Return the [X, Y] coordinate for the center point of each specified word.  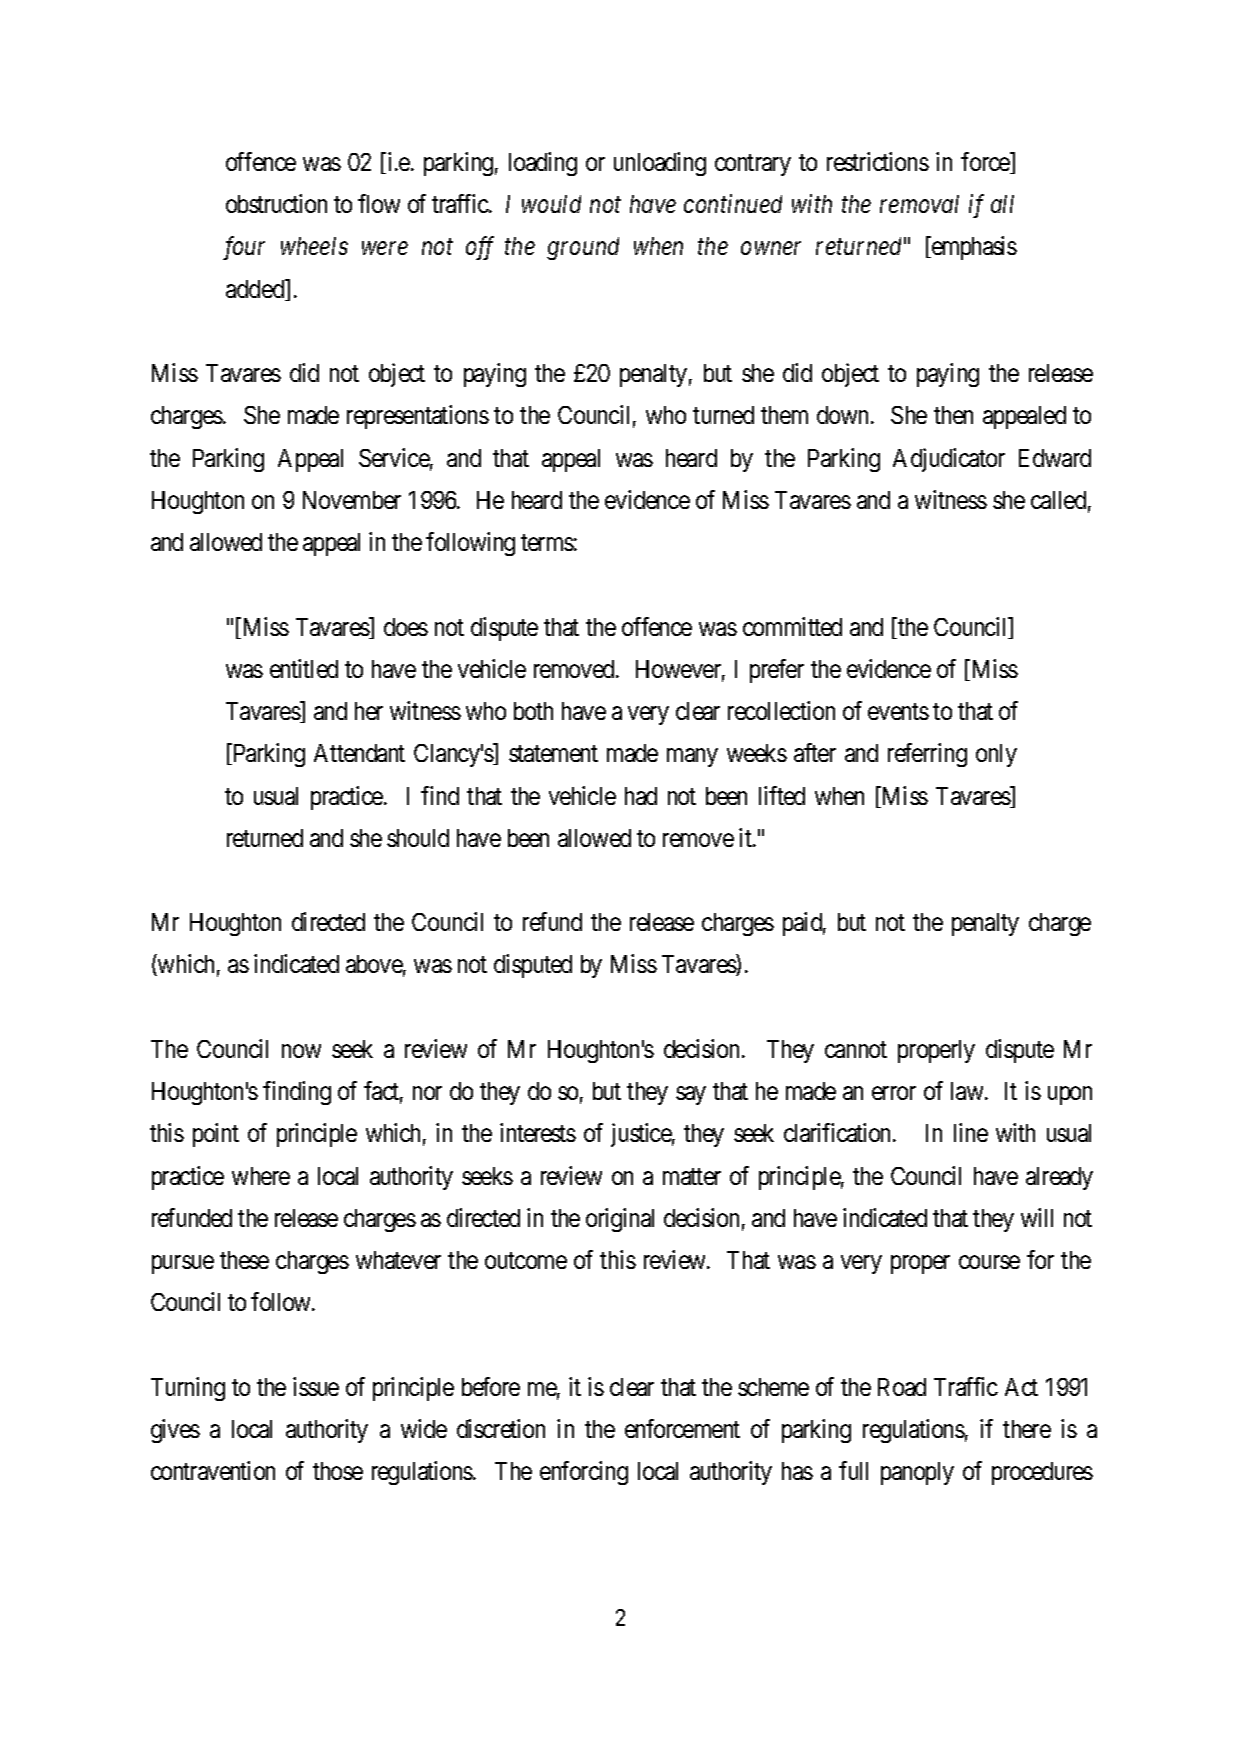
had [641, 796]
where [261, 1176]
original [620, 1220]
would [551, 204]
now [301, 1051]
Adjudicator [949, 460]
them [784, 415]
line [971, 1132]
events [898, 712]
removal [919, 204]
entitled [304, 668]
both [533, 711]
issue [316, 1386]
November [352, 500]
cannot [856, 1049]
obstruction [276, 203]
